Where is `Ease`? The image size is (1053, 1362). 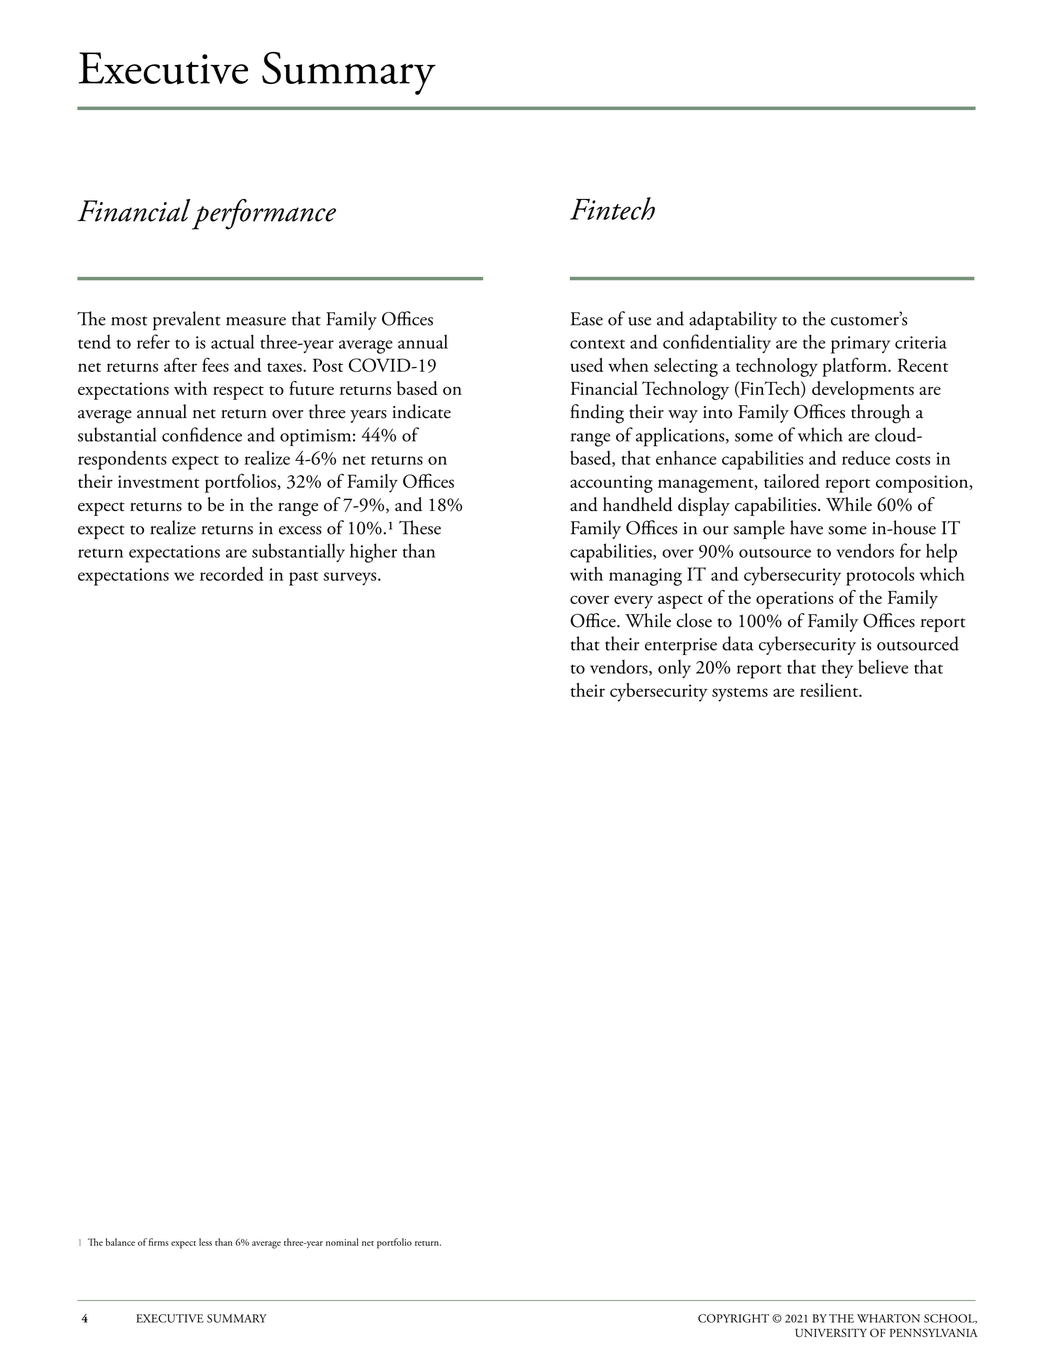
Ease is located at coordinates (587, 319).
